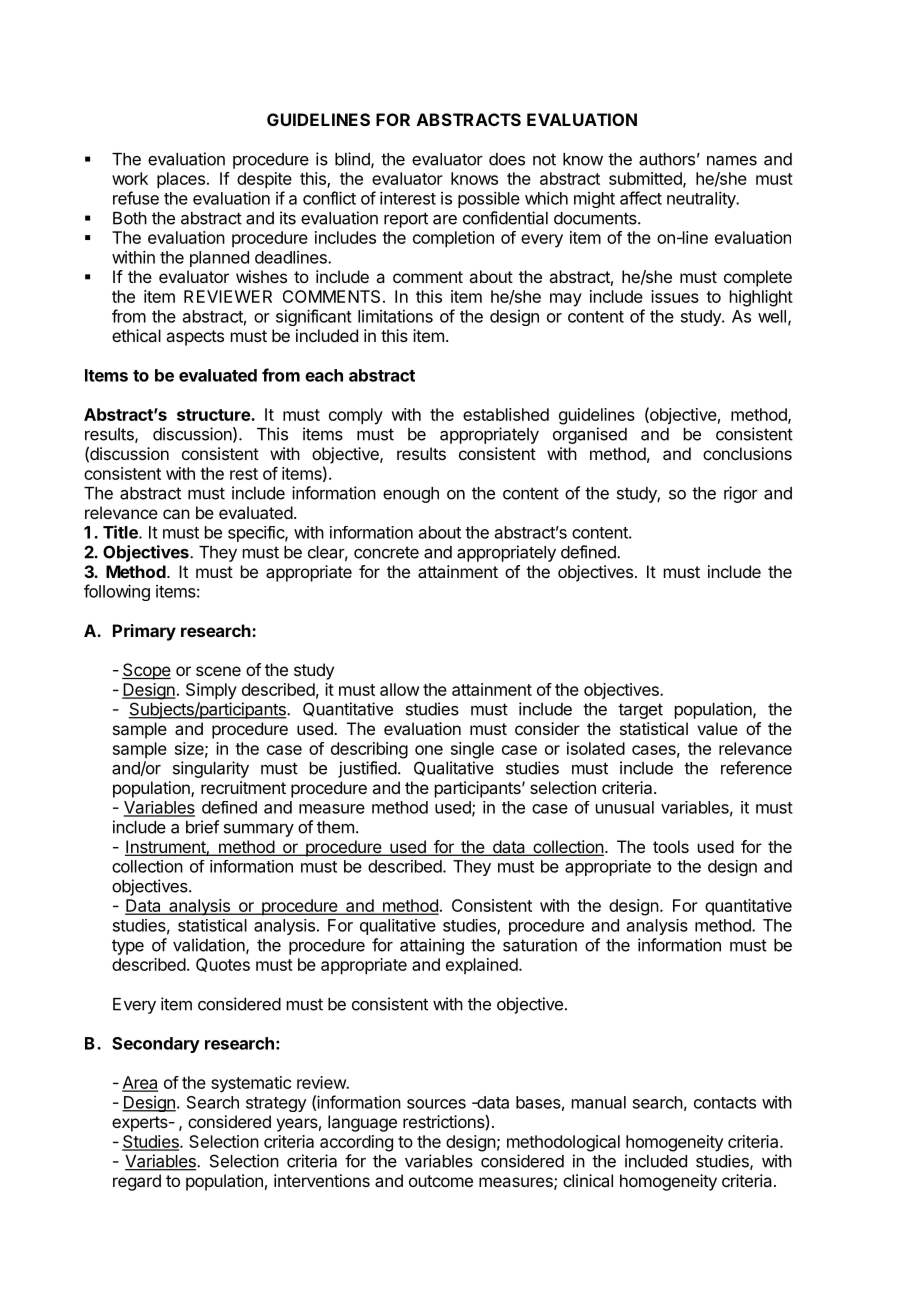 The image size is (924, 1308). What do you see at coordinates (489, 199) in the document?
I see `possible` at bounding box center [489, 199].
